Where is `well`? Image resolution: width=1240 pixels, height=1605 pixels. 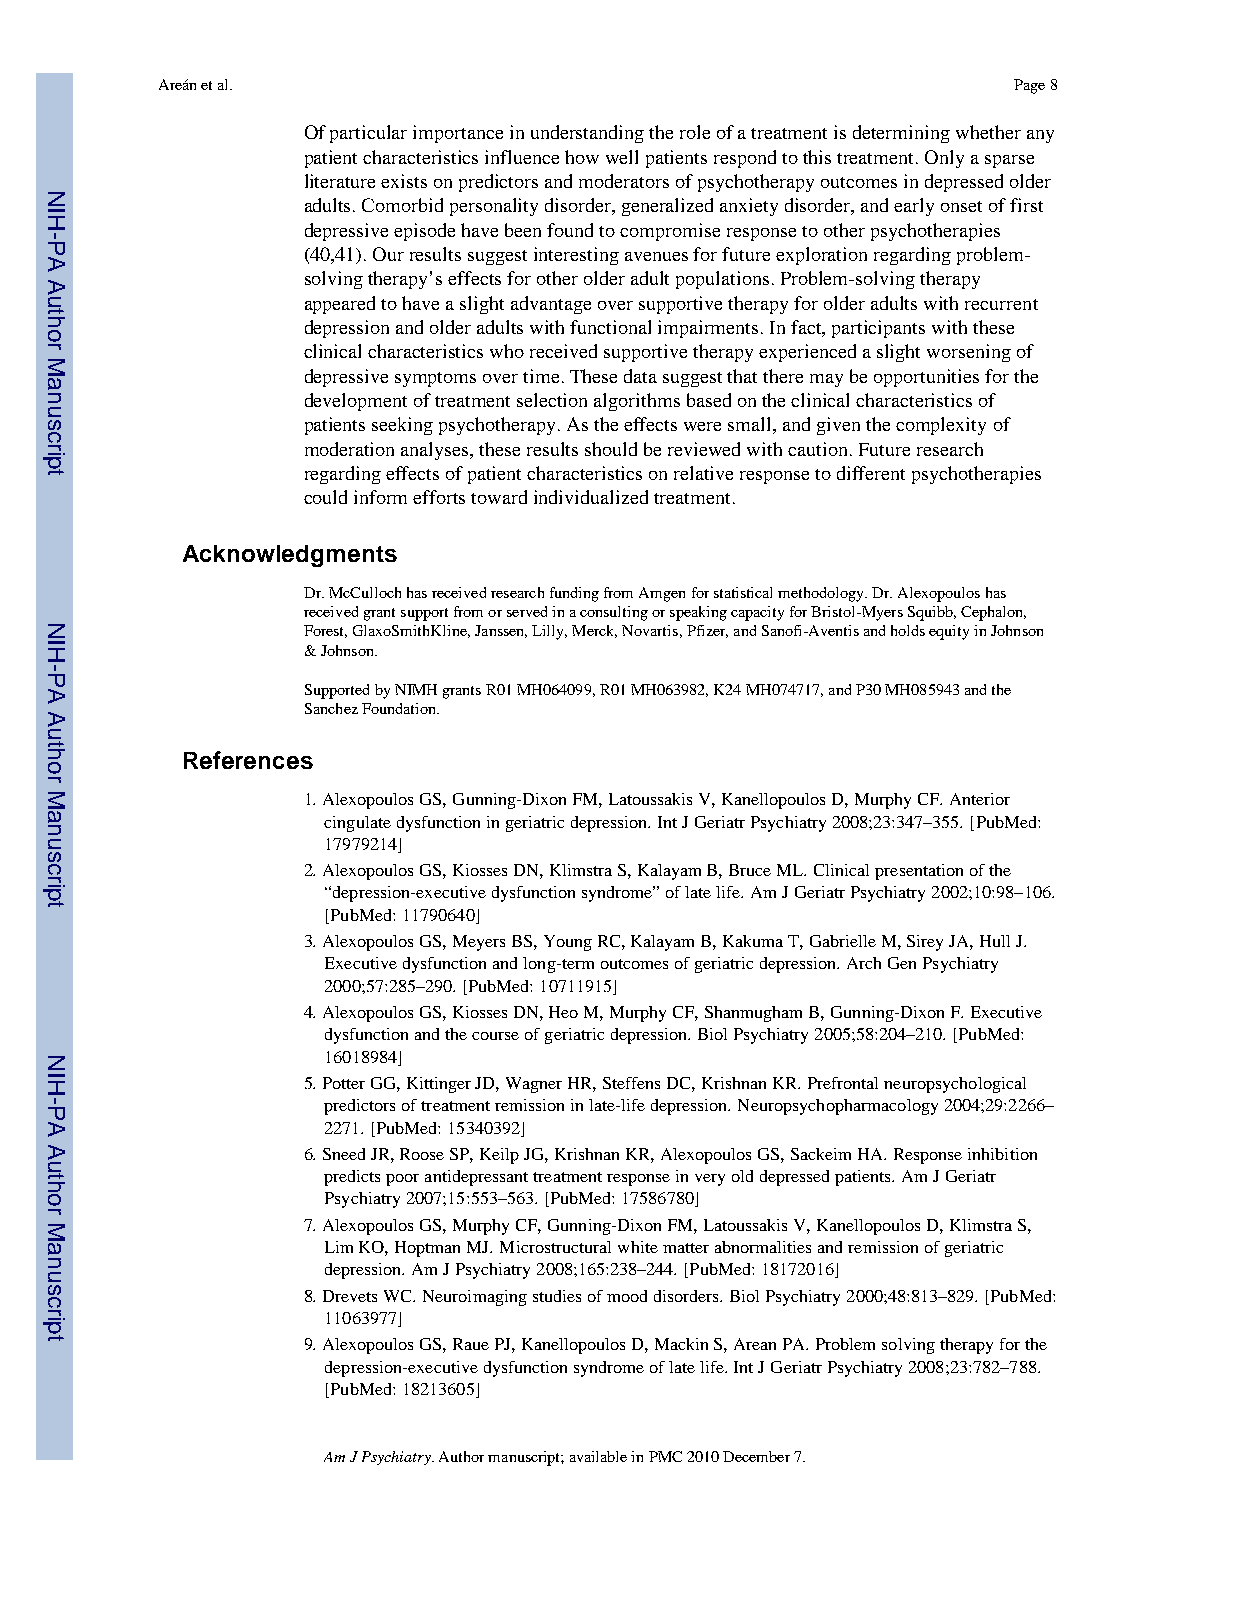
well is located at coordinates (622, 157).
